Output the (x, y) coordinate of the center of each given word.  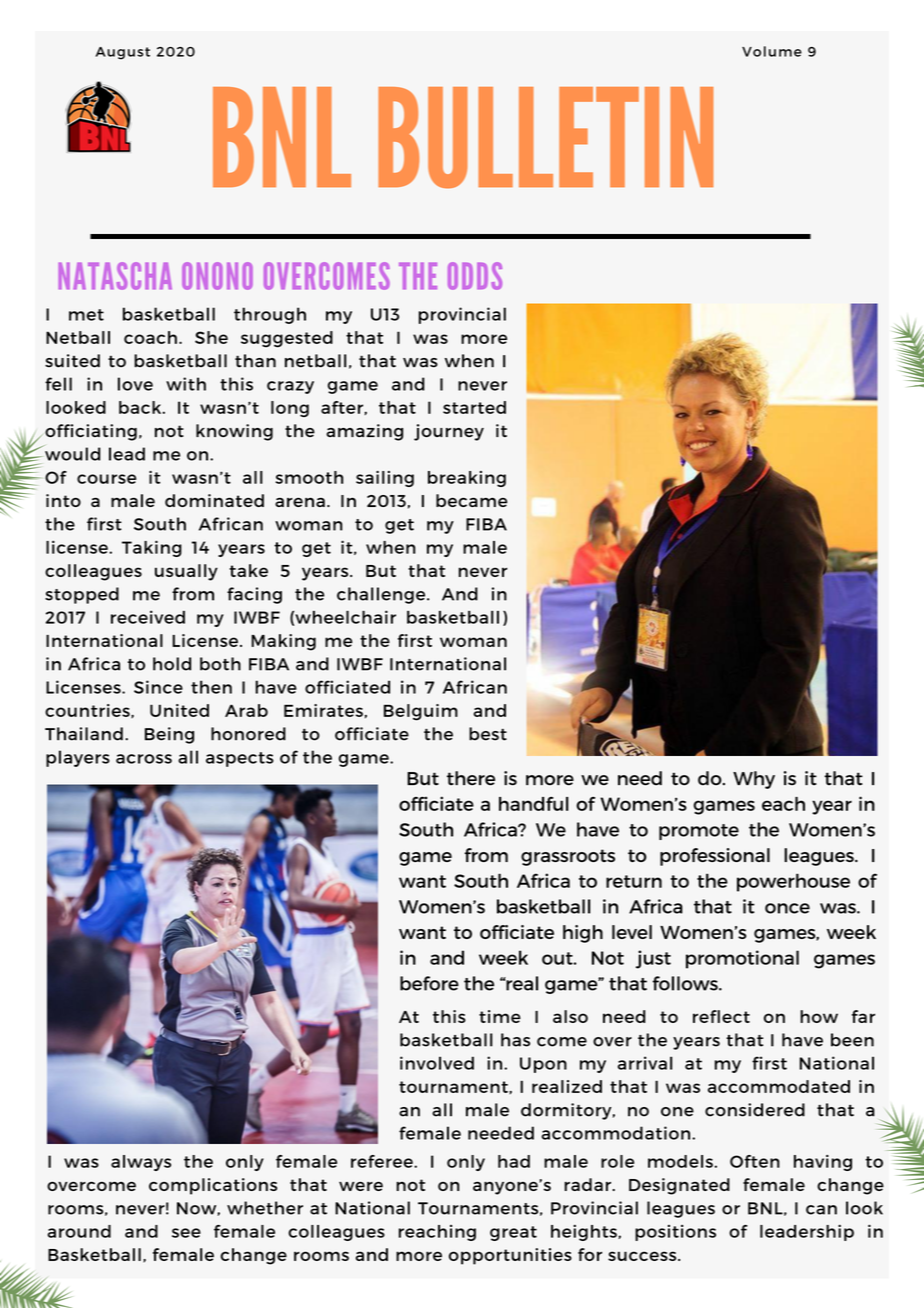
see (186, 1233)
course (106, 479)
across (144, 759)
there (471, 778)
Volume (772, 51)
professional (715, 857)
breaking (467, 479)
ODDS (475, 276)
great (513, 1233)
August (122, 53)
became (472, 500)
